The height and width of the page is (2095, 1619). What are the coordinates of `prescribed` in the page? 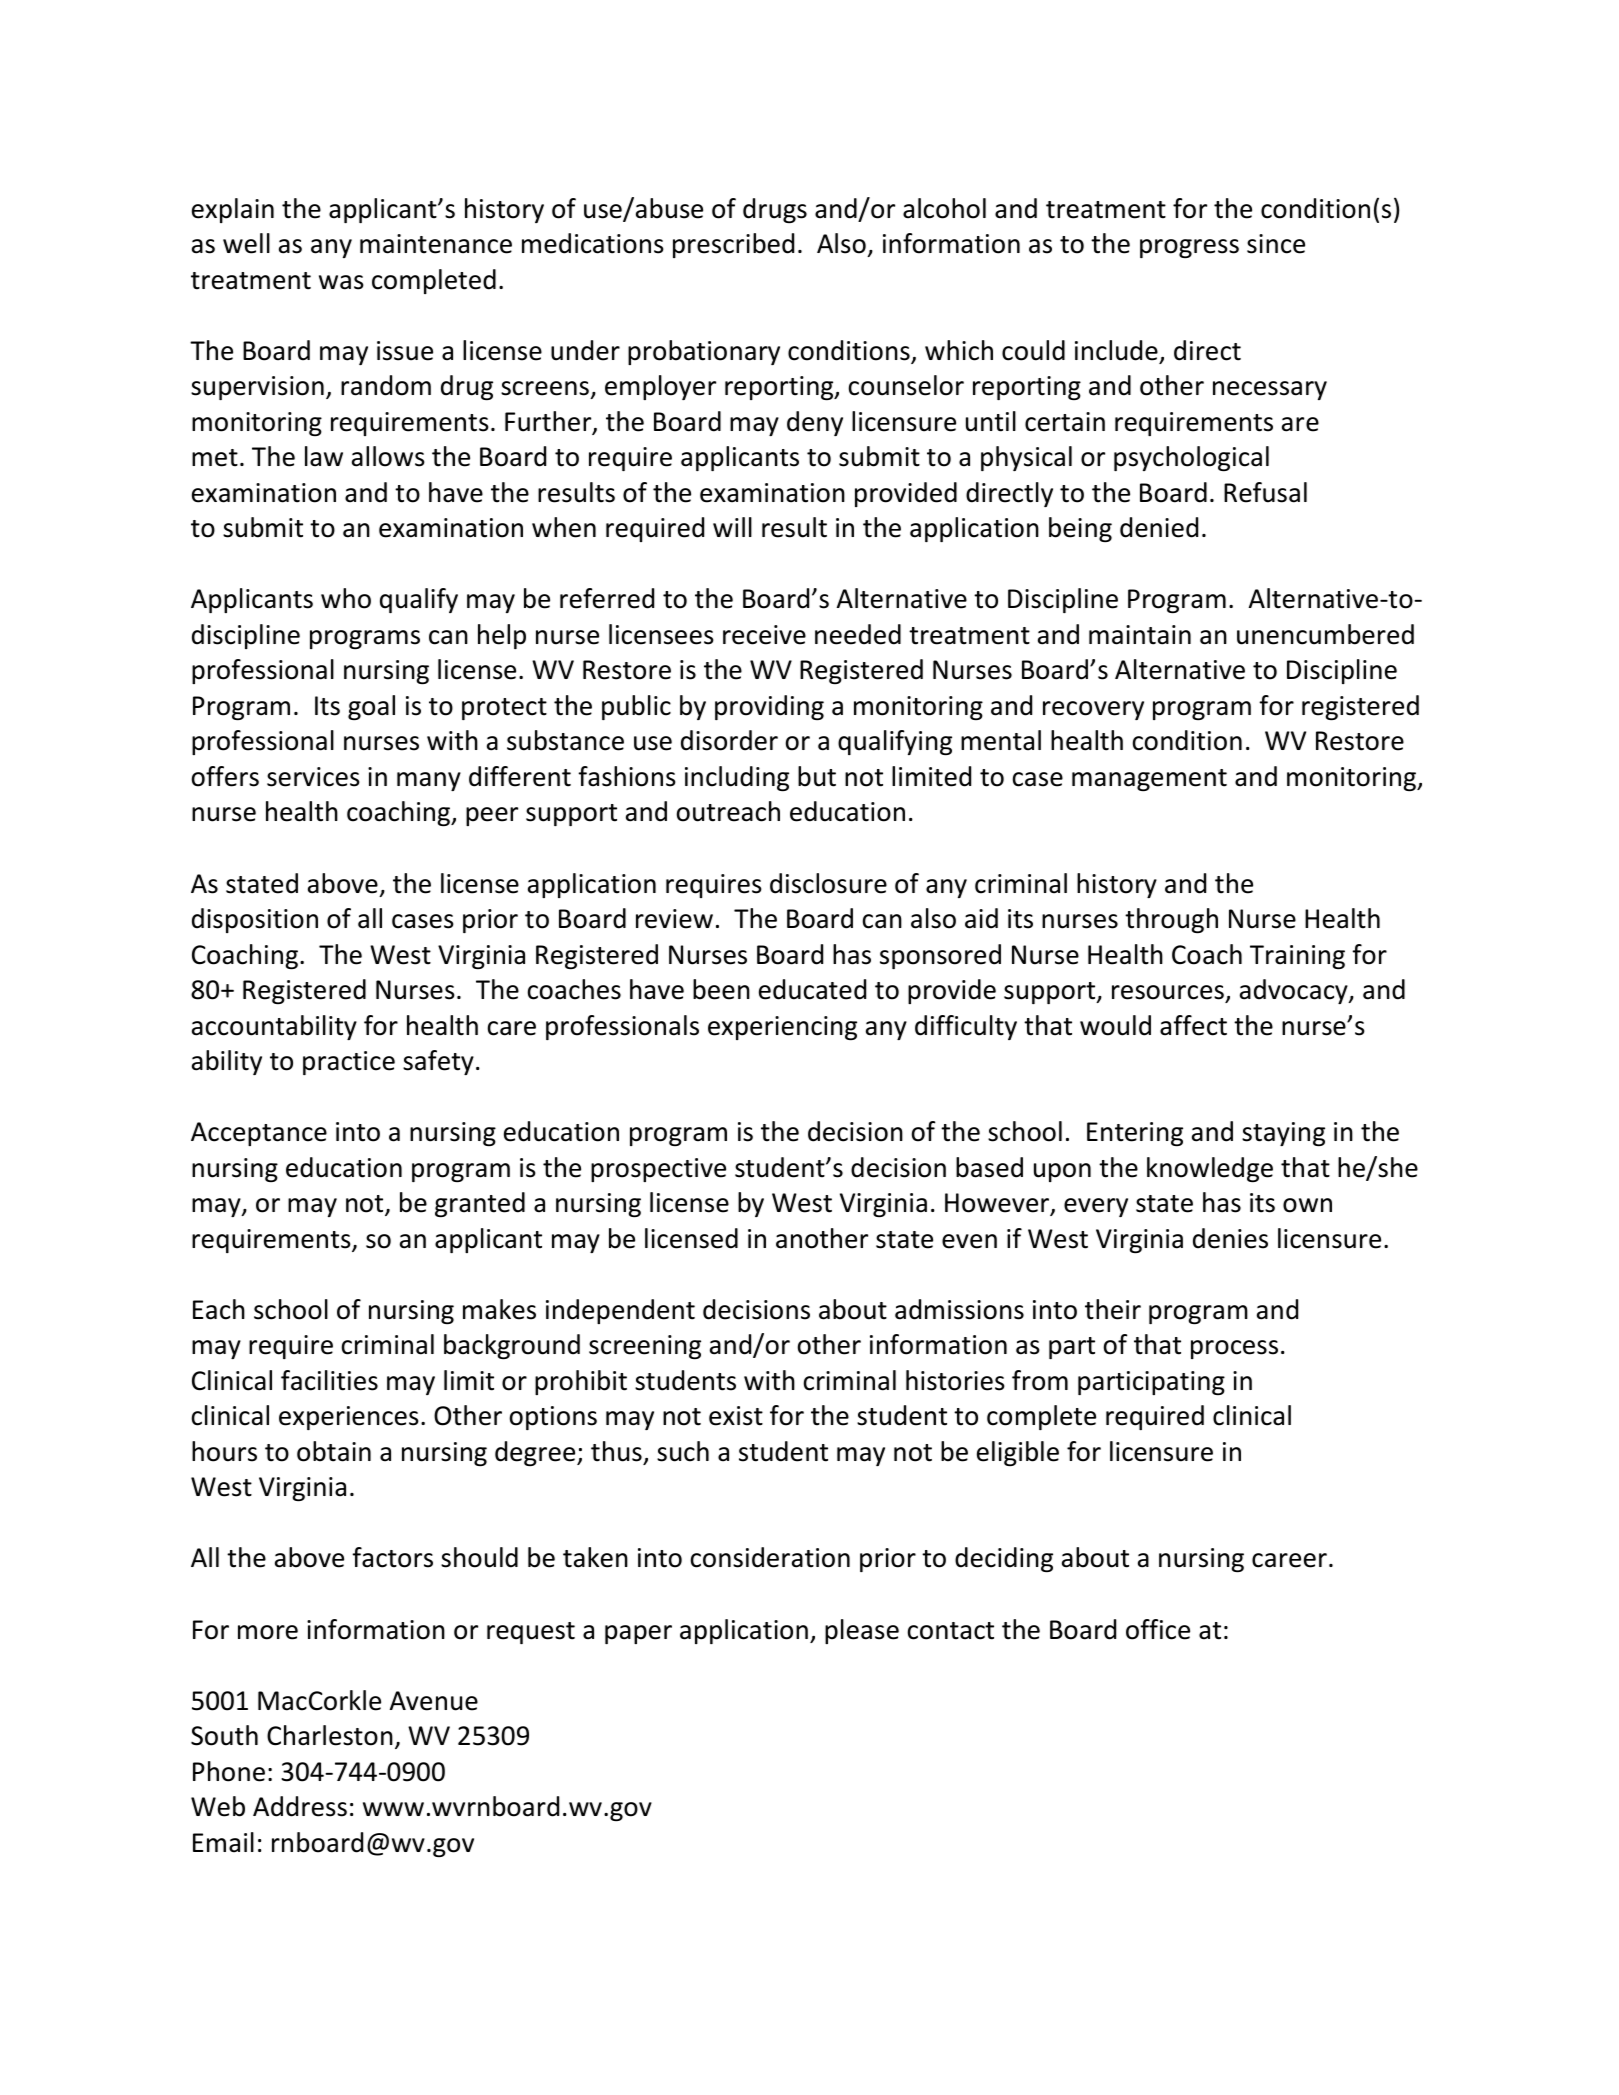 It's located at (733, 245).
